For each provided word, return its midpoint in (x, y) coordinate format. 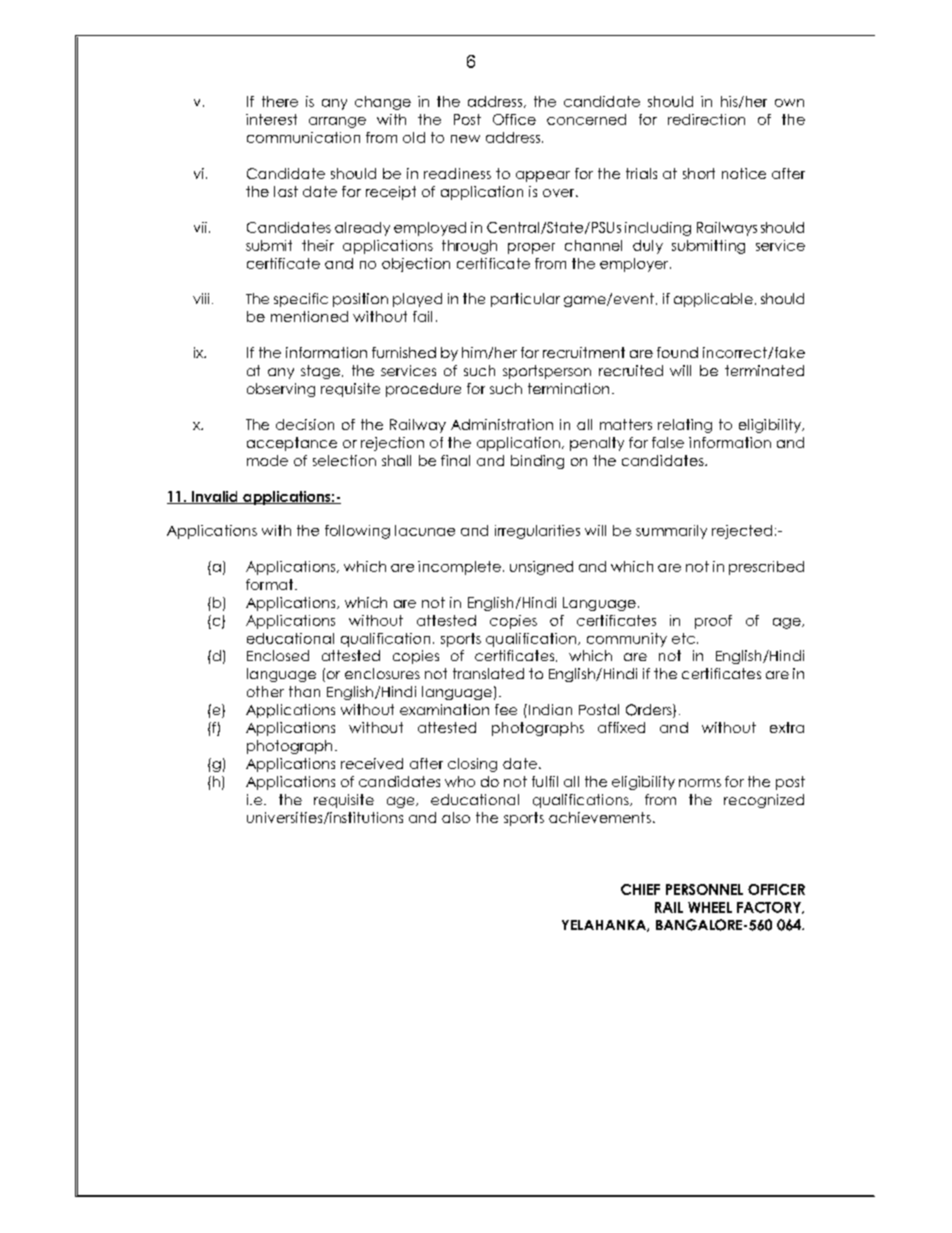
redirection (706, 119)
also (456, 817)
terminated (764, 370)
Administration (502, 424)
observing (281, 390)
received (372, 763)
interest (271, 119)
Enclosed (278, 655)
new (465, 139)
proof (713, 622)
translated (488, 673)
